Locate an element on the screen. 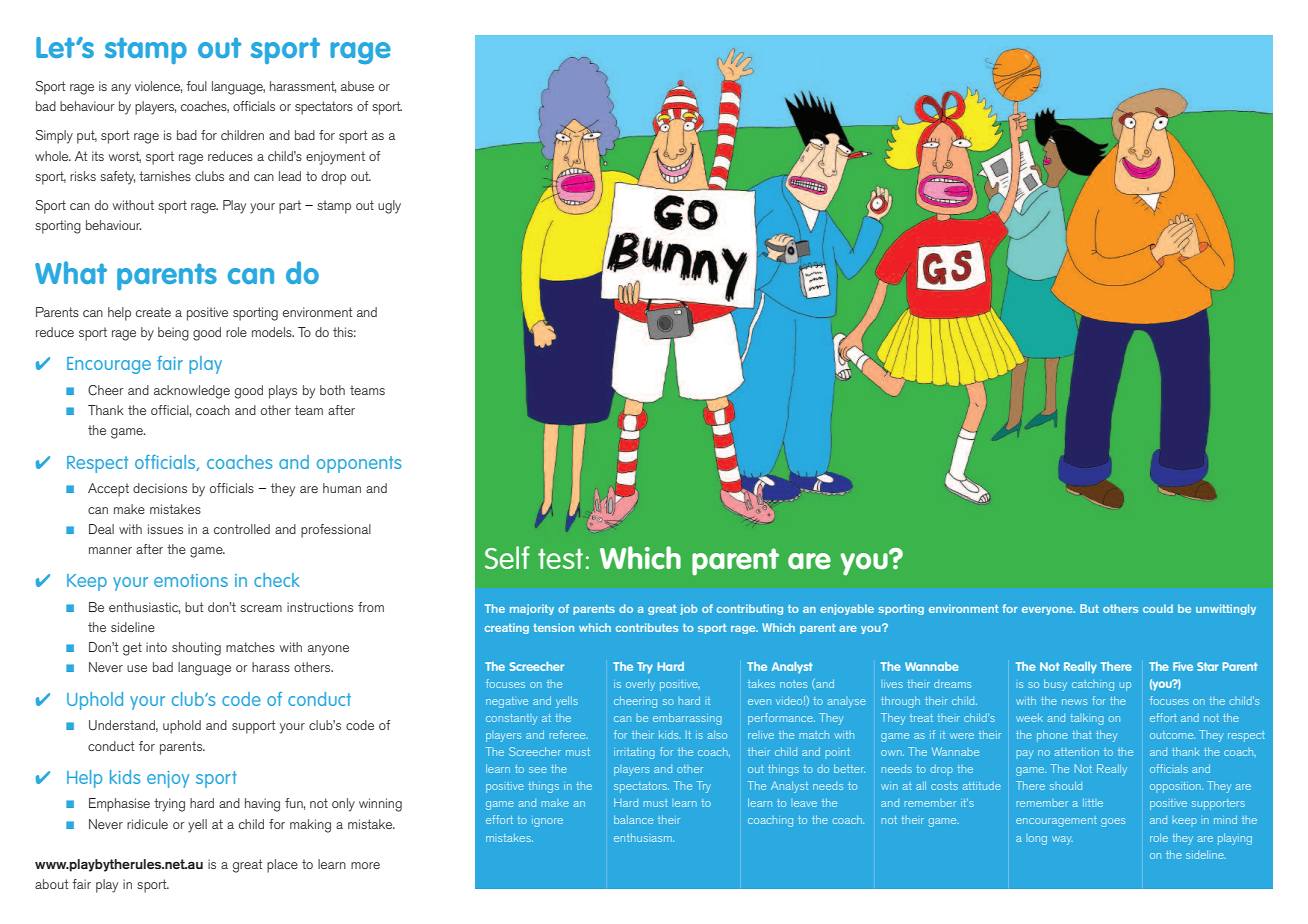 This screenshot has height=924, width=1308. place is located at coordinates (282, 866).
